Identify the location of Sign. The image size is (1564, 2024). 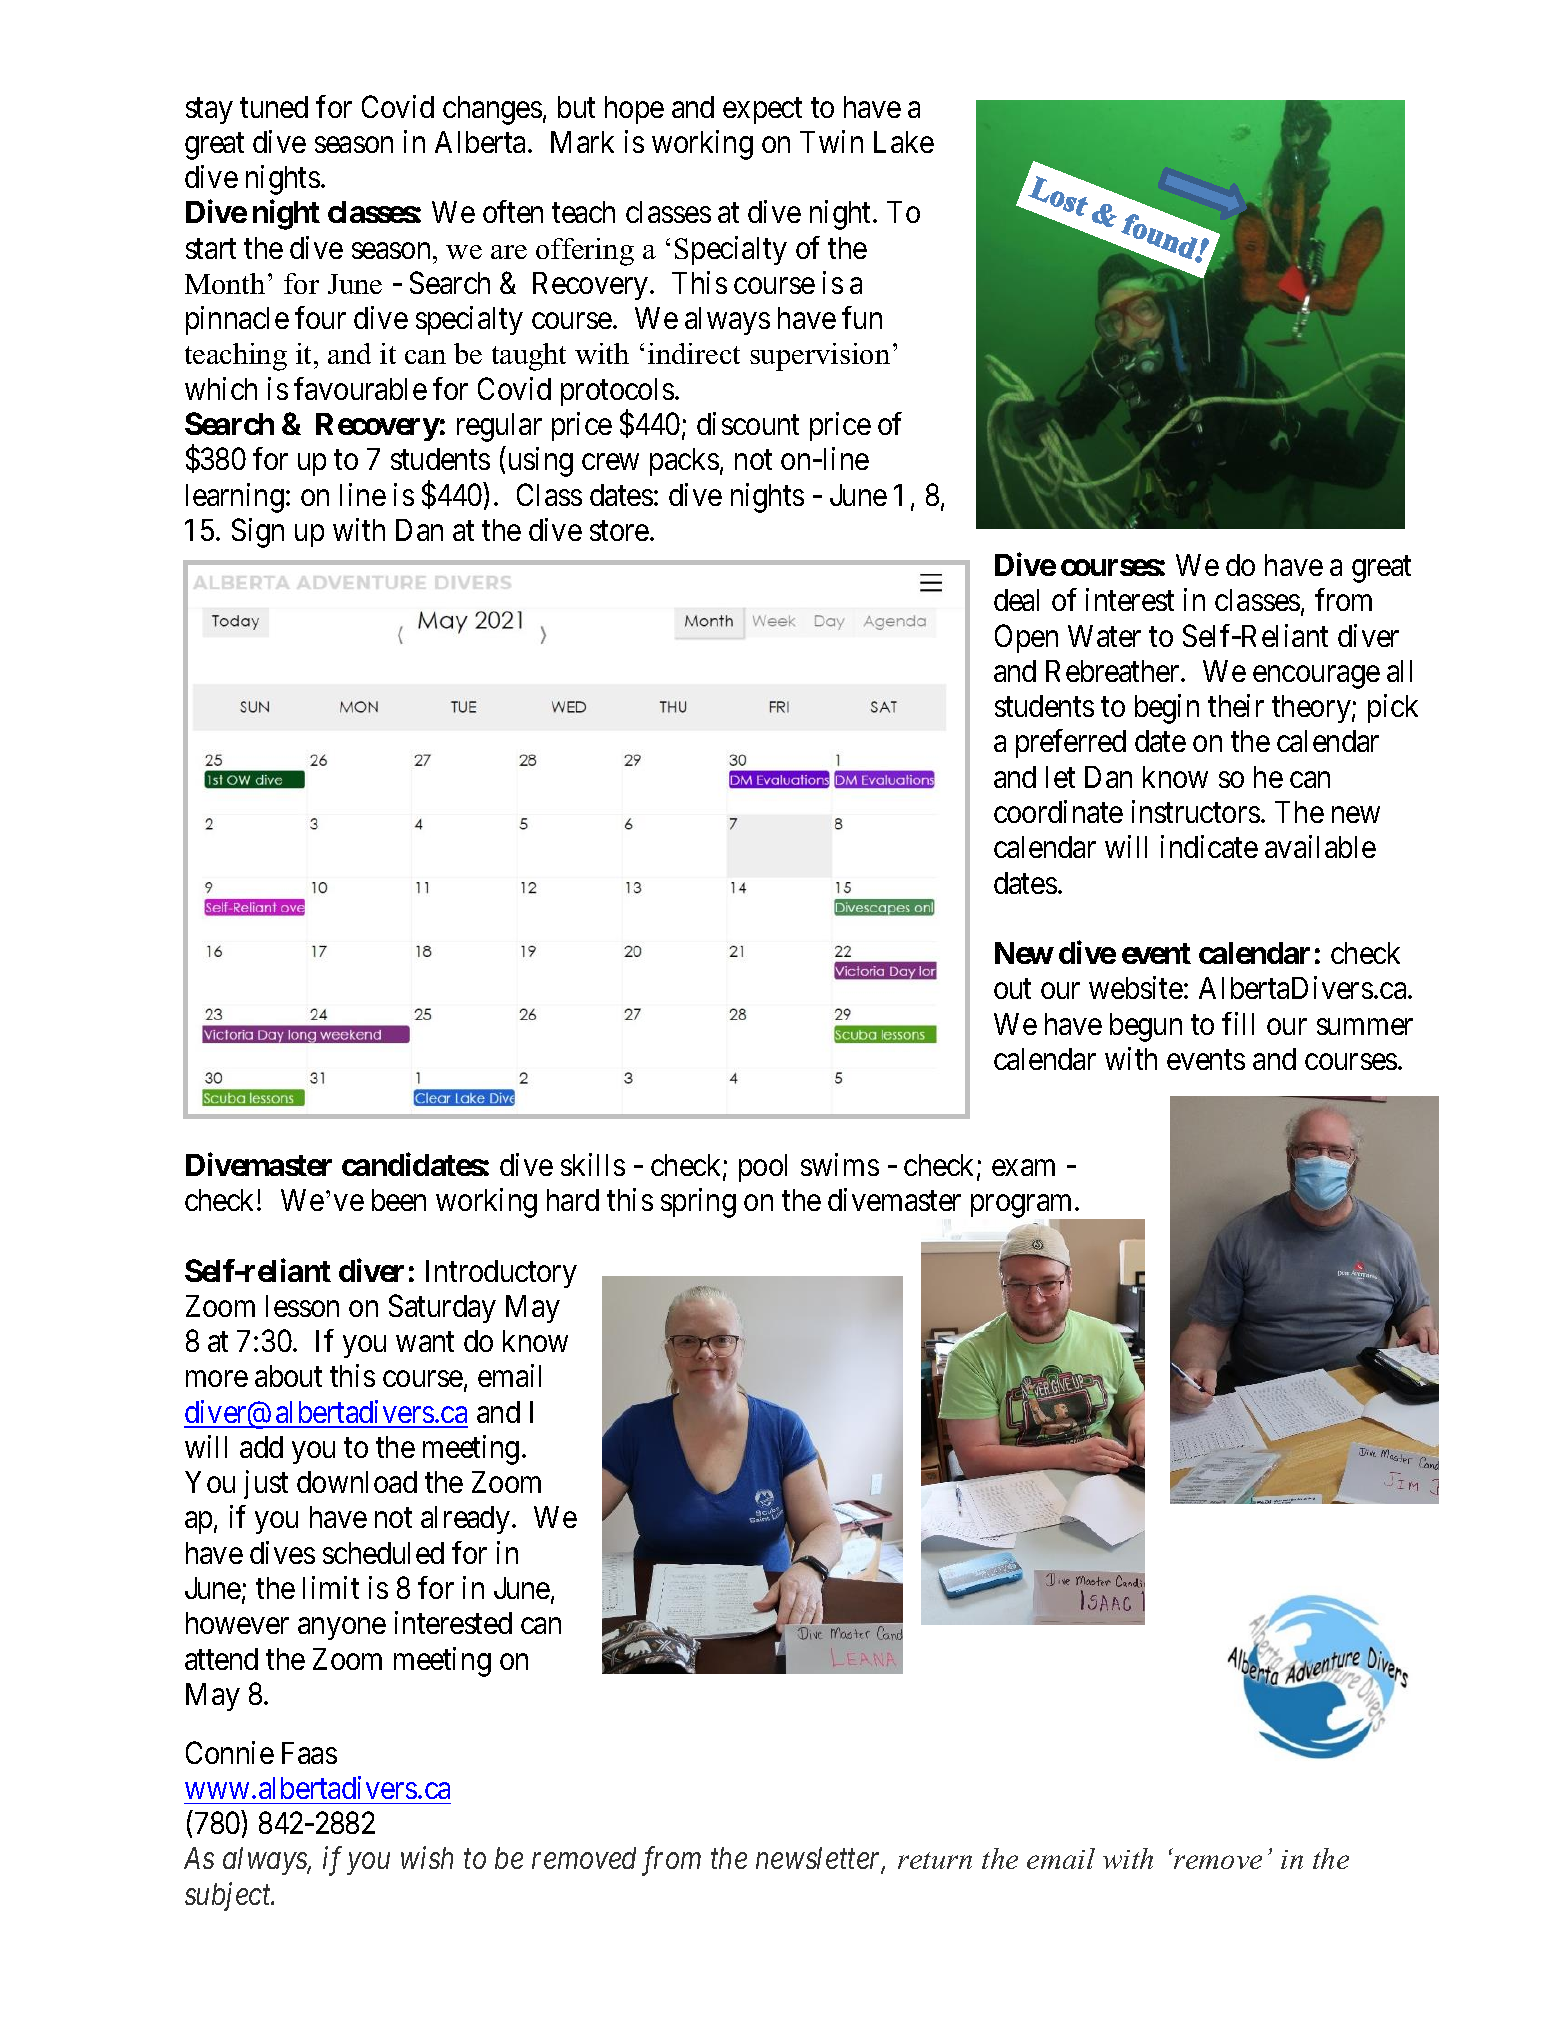
(258, 533).
